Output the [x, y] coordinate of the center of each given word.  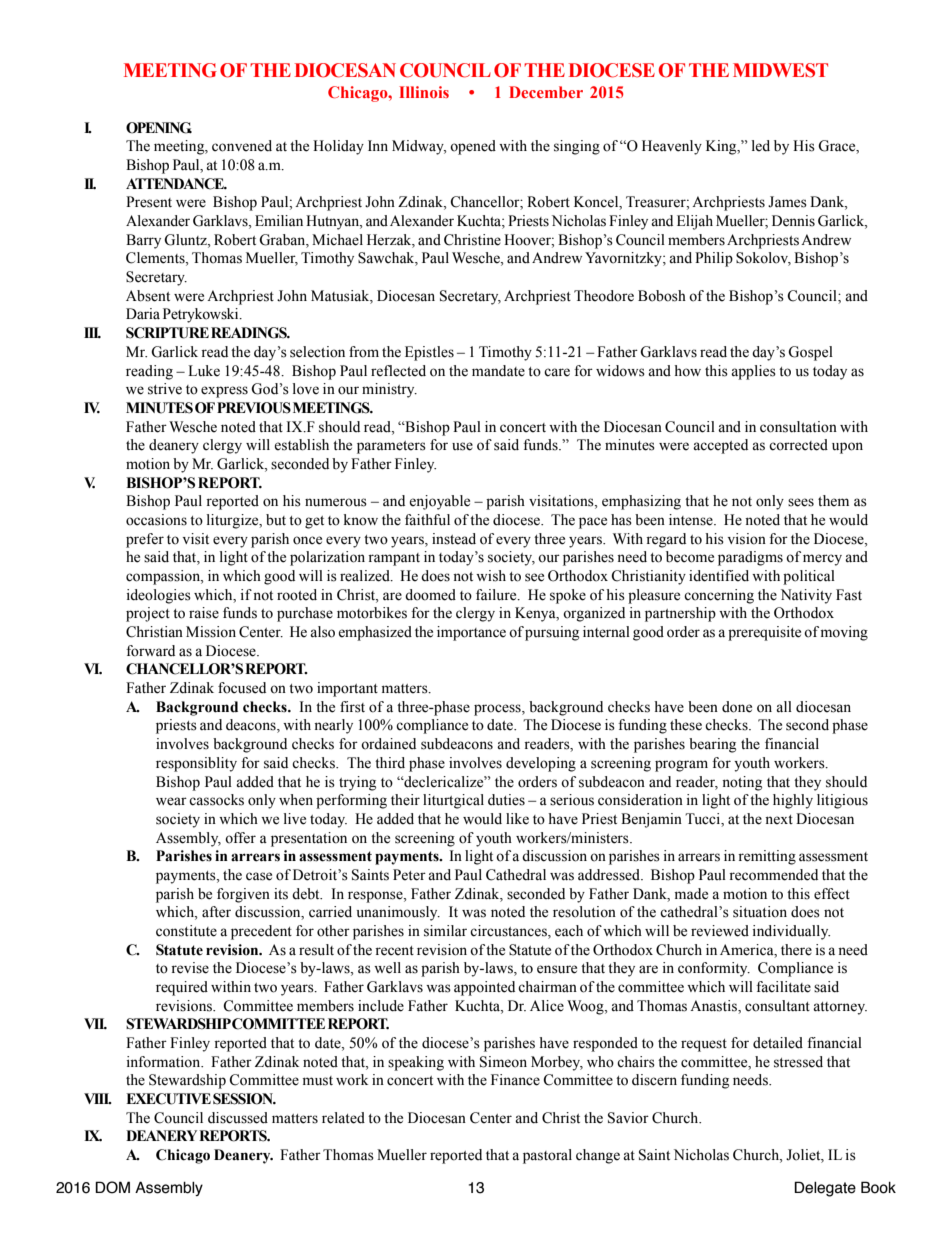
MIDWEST [780, 70]
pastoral [547, 1156]
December [546, 92]
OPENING [159, 128]
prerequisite [764, 633]
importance [471, 633]
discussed [238, 1118]
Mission [211, 632]
